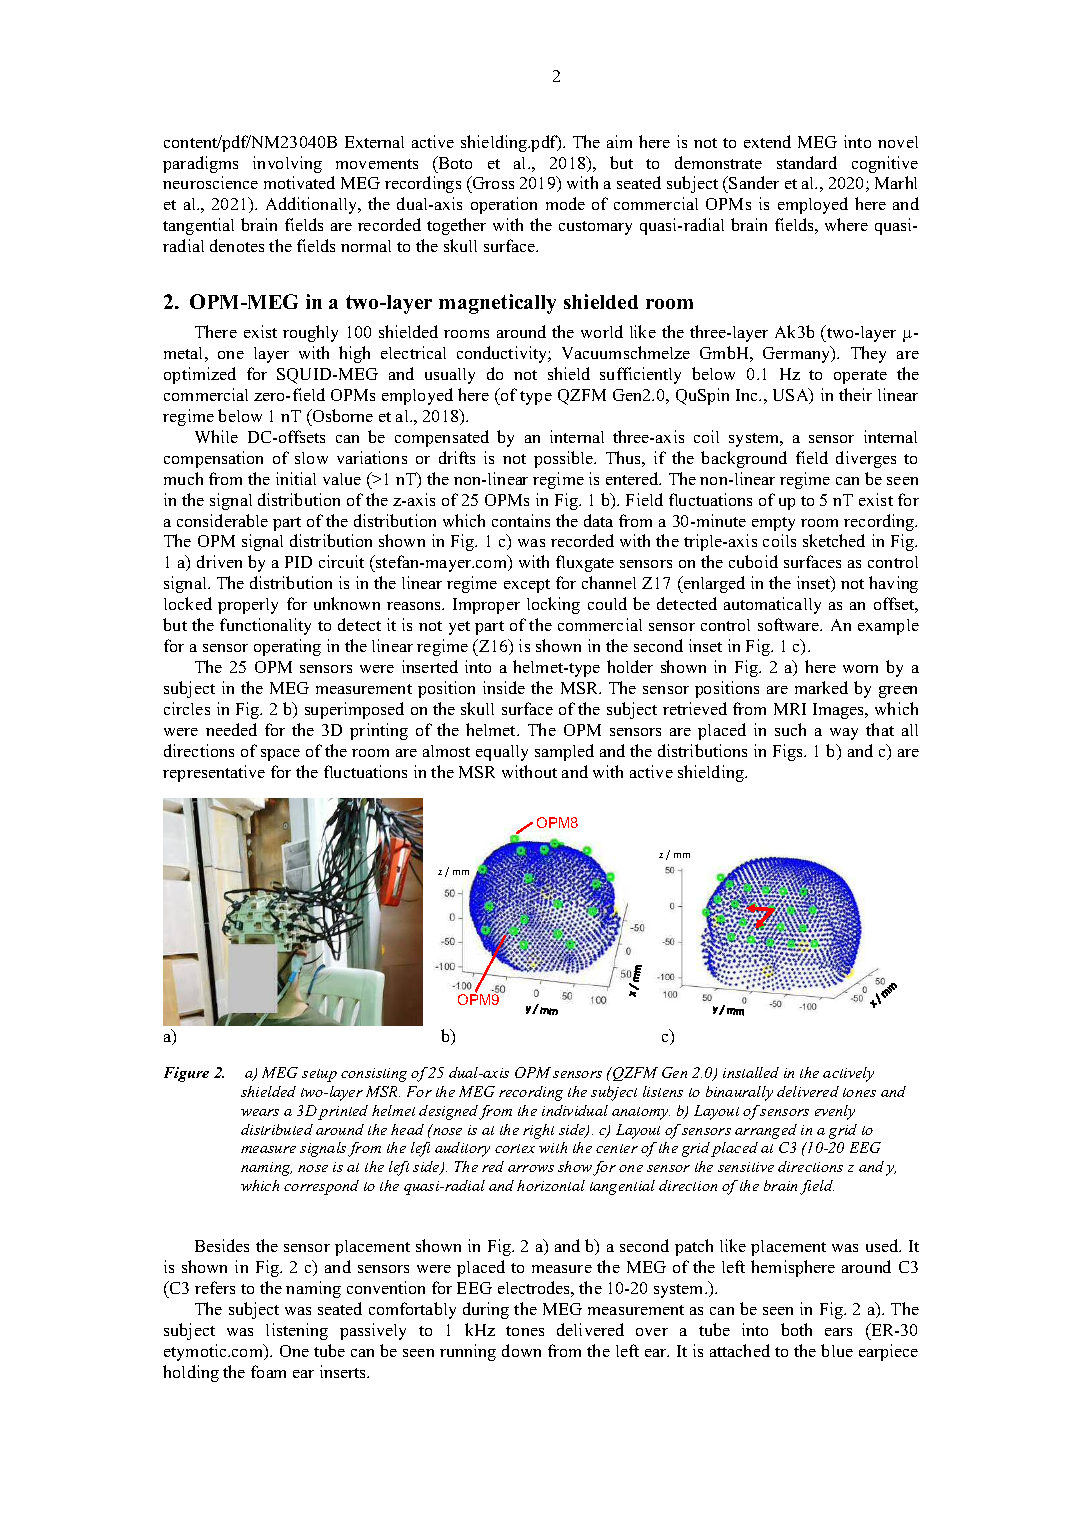 The image size is (1082, 1532). Describe the element at coordinates (565, 203) in the screenshot. I see `mode` at that location.
